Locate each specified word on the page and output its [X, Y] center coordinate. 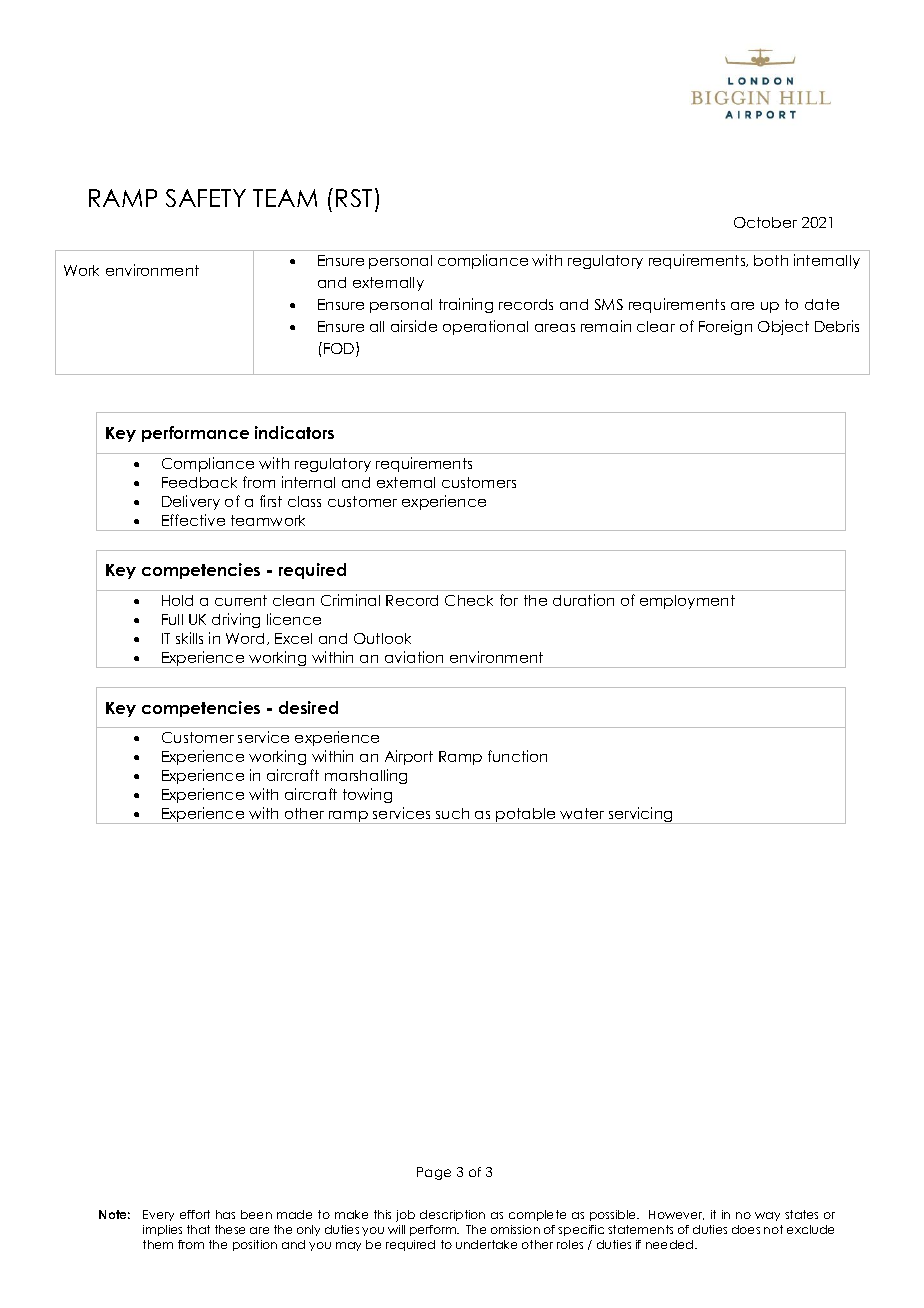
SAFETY [206, 198]
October [765, 222]
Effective [193, 520]
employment [687, 602]
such [452, 813]
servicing [640, 815]
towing [367, 795]
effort [195, 1214]
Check [469, 600]
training [466, 305]
